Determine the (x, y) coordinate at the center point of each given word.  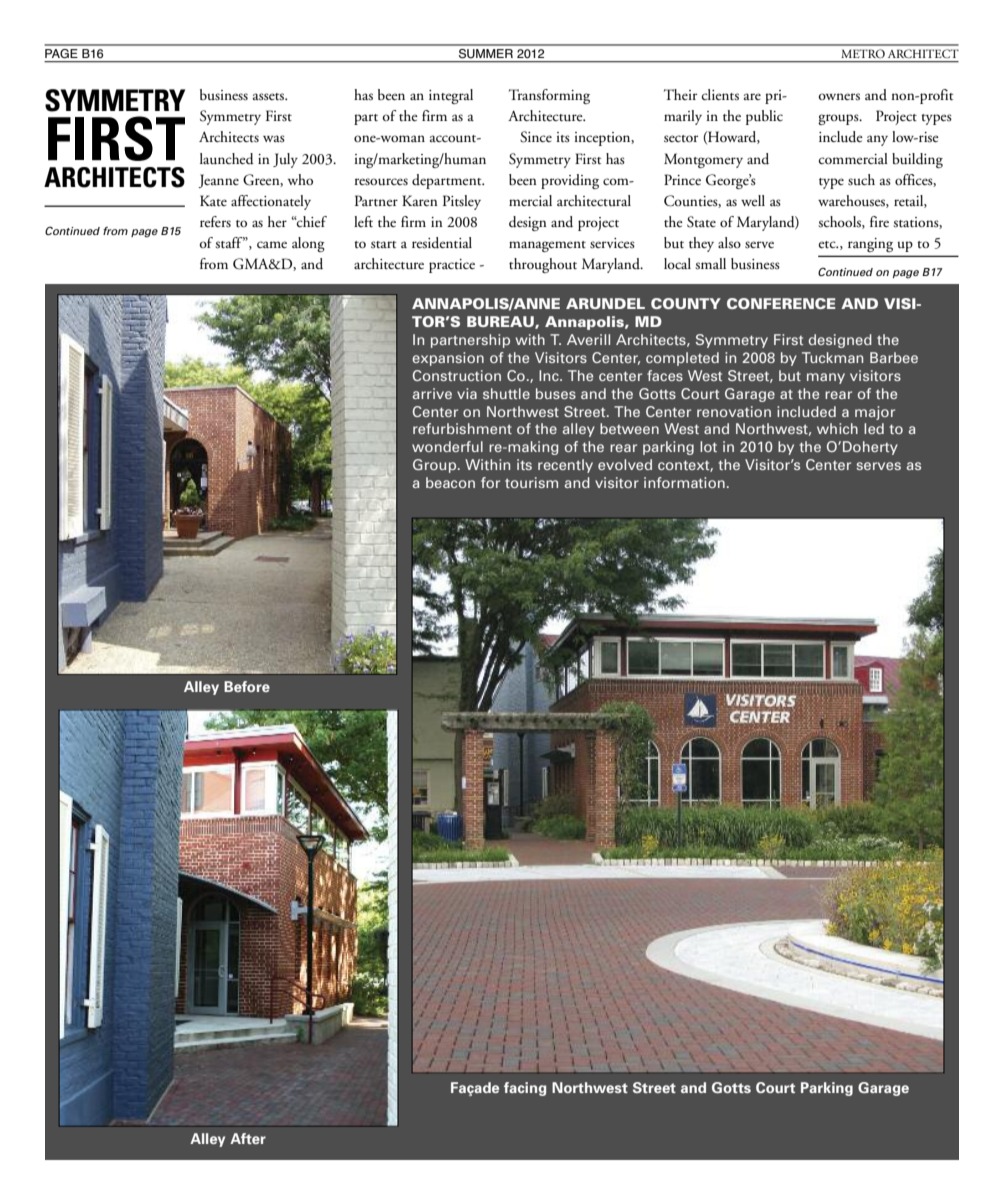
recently (565, 466)
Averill (588, 339)
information (684, 482)
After (248, 1138)
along (308, 244)
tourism (531, 482)
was (274, 138)
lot (708, 446)
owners (839, 97)
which (837, 428)
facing (525, 1089)
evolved (625, 464)
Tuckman (832, 357)
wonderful (447, 446)
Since (536, 137)
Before (247, 686)
